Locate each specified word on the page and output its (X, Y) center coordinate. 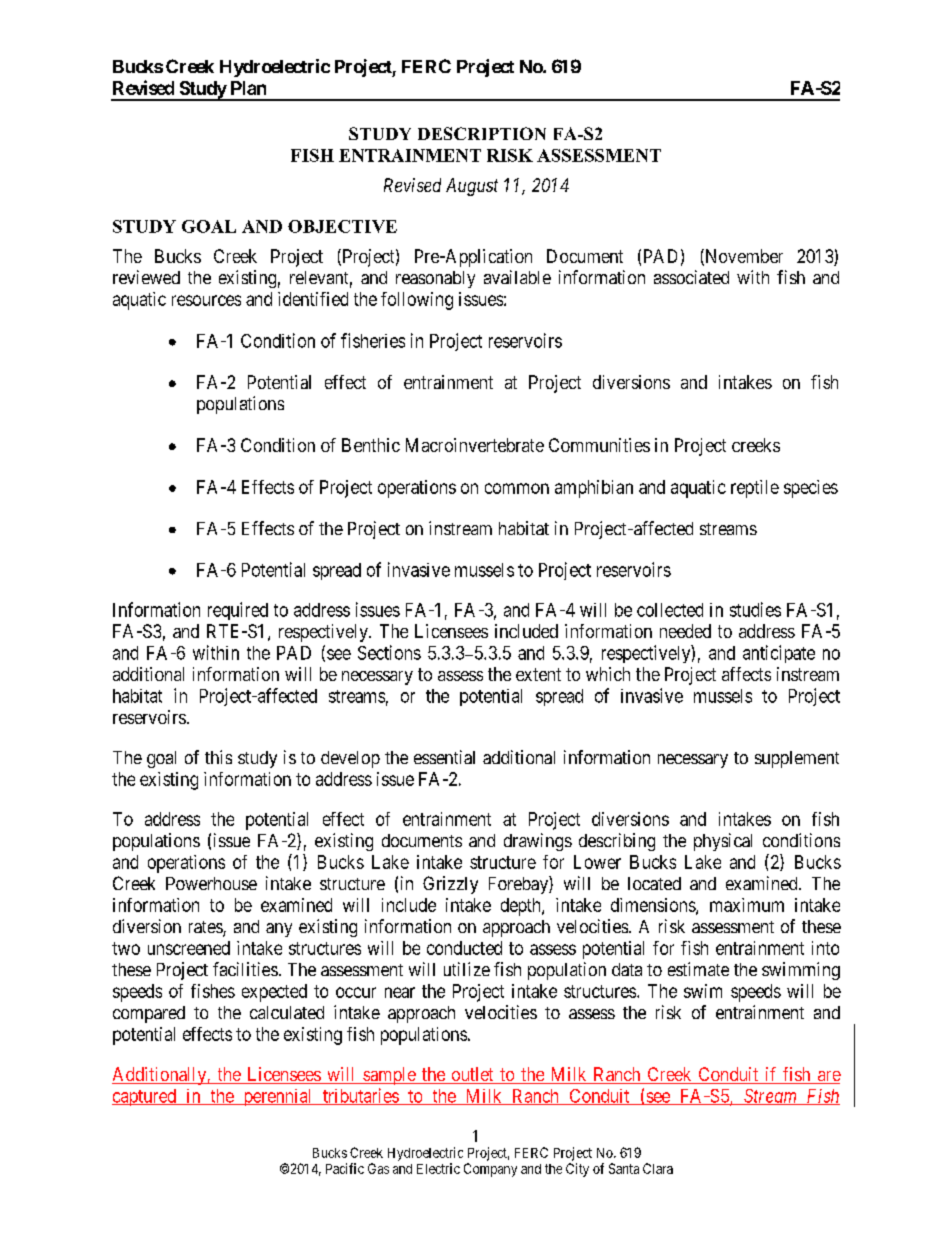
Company (490, 1170)
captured (145, 1097)
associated (691, 277)
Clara (658, 1168)
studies (755, 609)
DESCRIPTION (482, 133)
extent (538, 674)
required (238, 611)
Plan (248, 88)
